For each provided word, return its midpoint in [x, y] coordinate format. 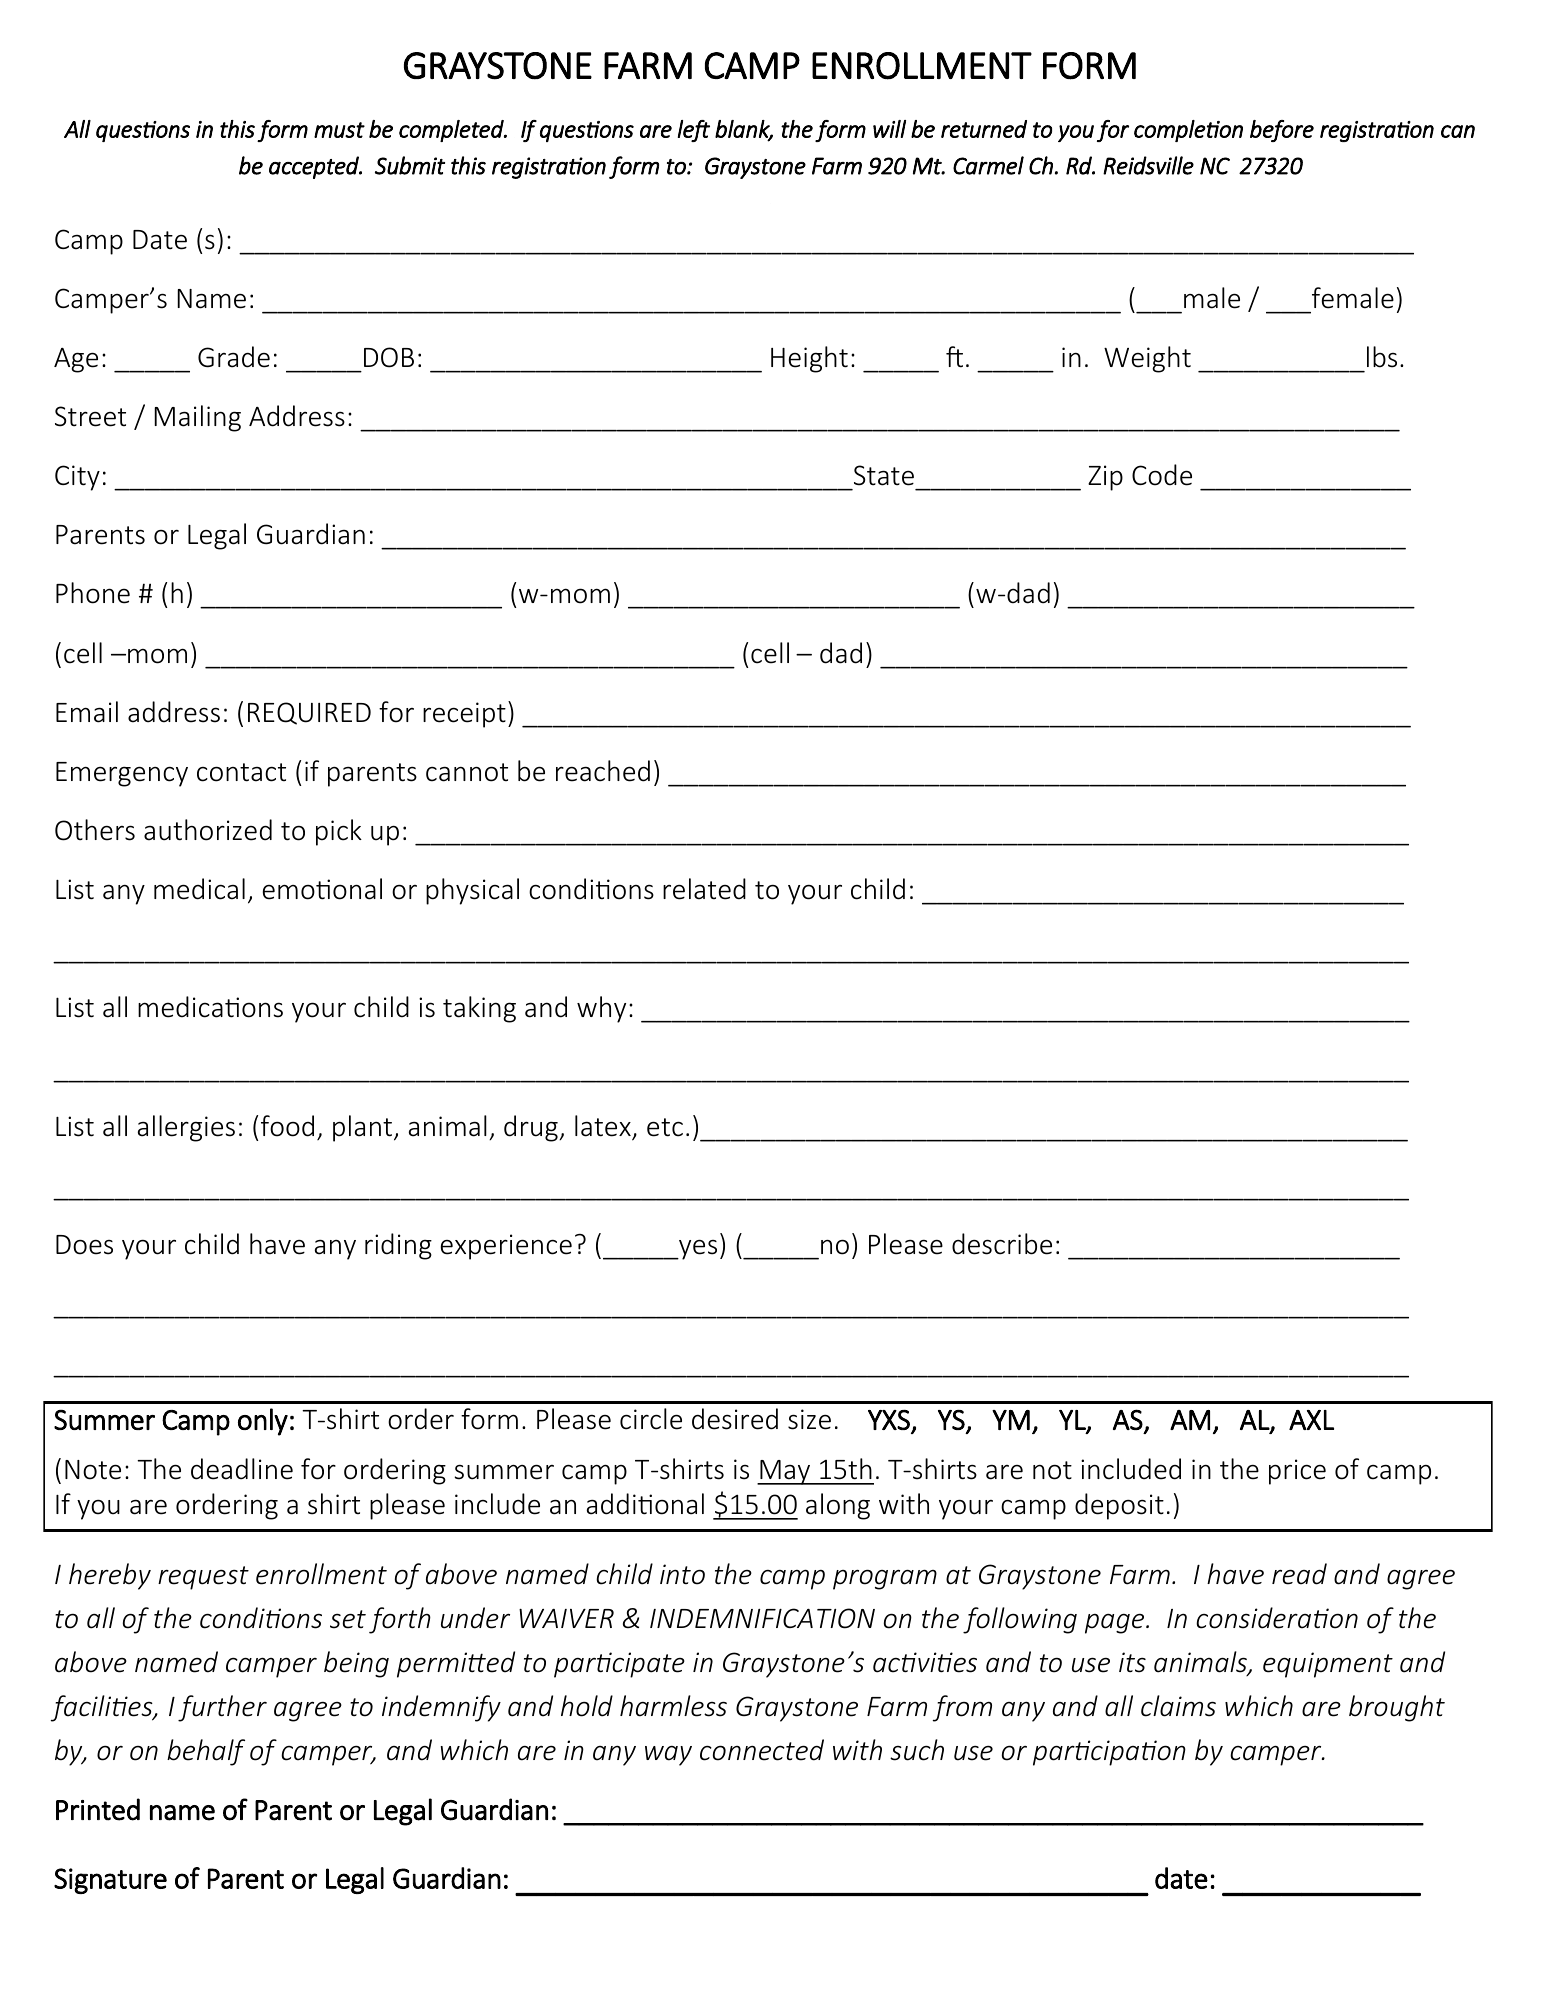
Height [809, 359]
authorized [208, 830]
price [1297, 1472]
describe [1002, 1244]
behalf [206, 1752]
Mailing [197, 418]
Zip [1105, 478]
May [785, 1472]
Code [1162, 475]
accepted [315, 167]
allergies [186, 1128]
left [694, 131]
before [1282, 131]
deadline [242, 1469]
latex [604, 1127]
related [704, 889]
